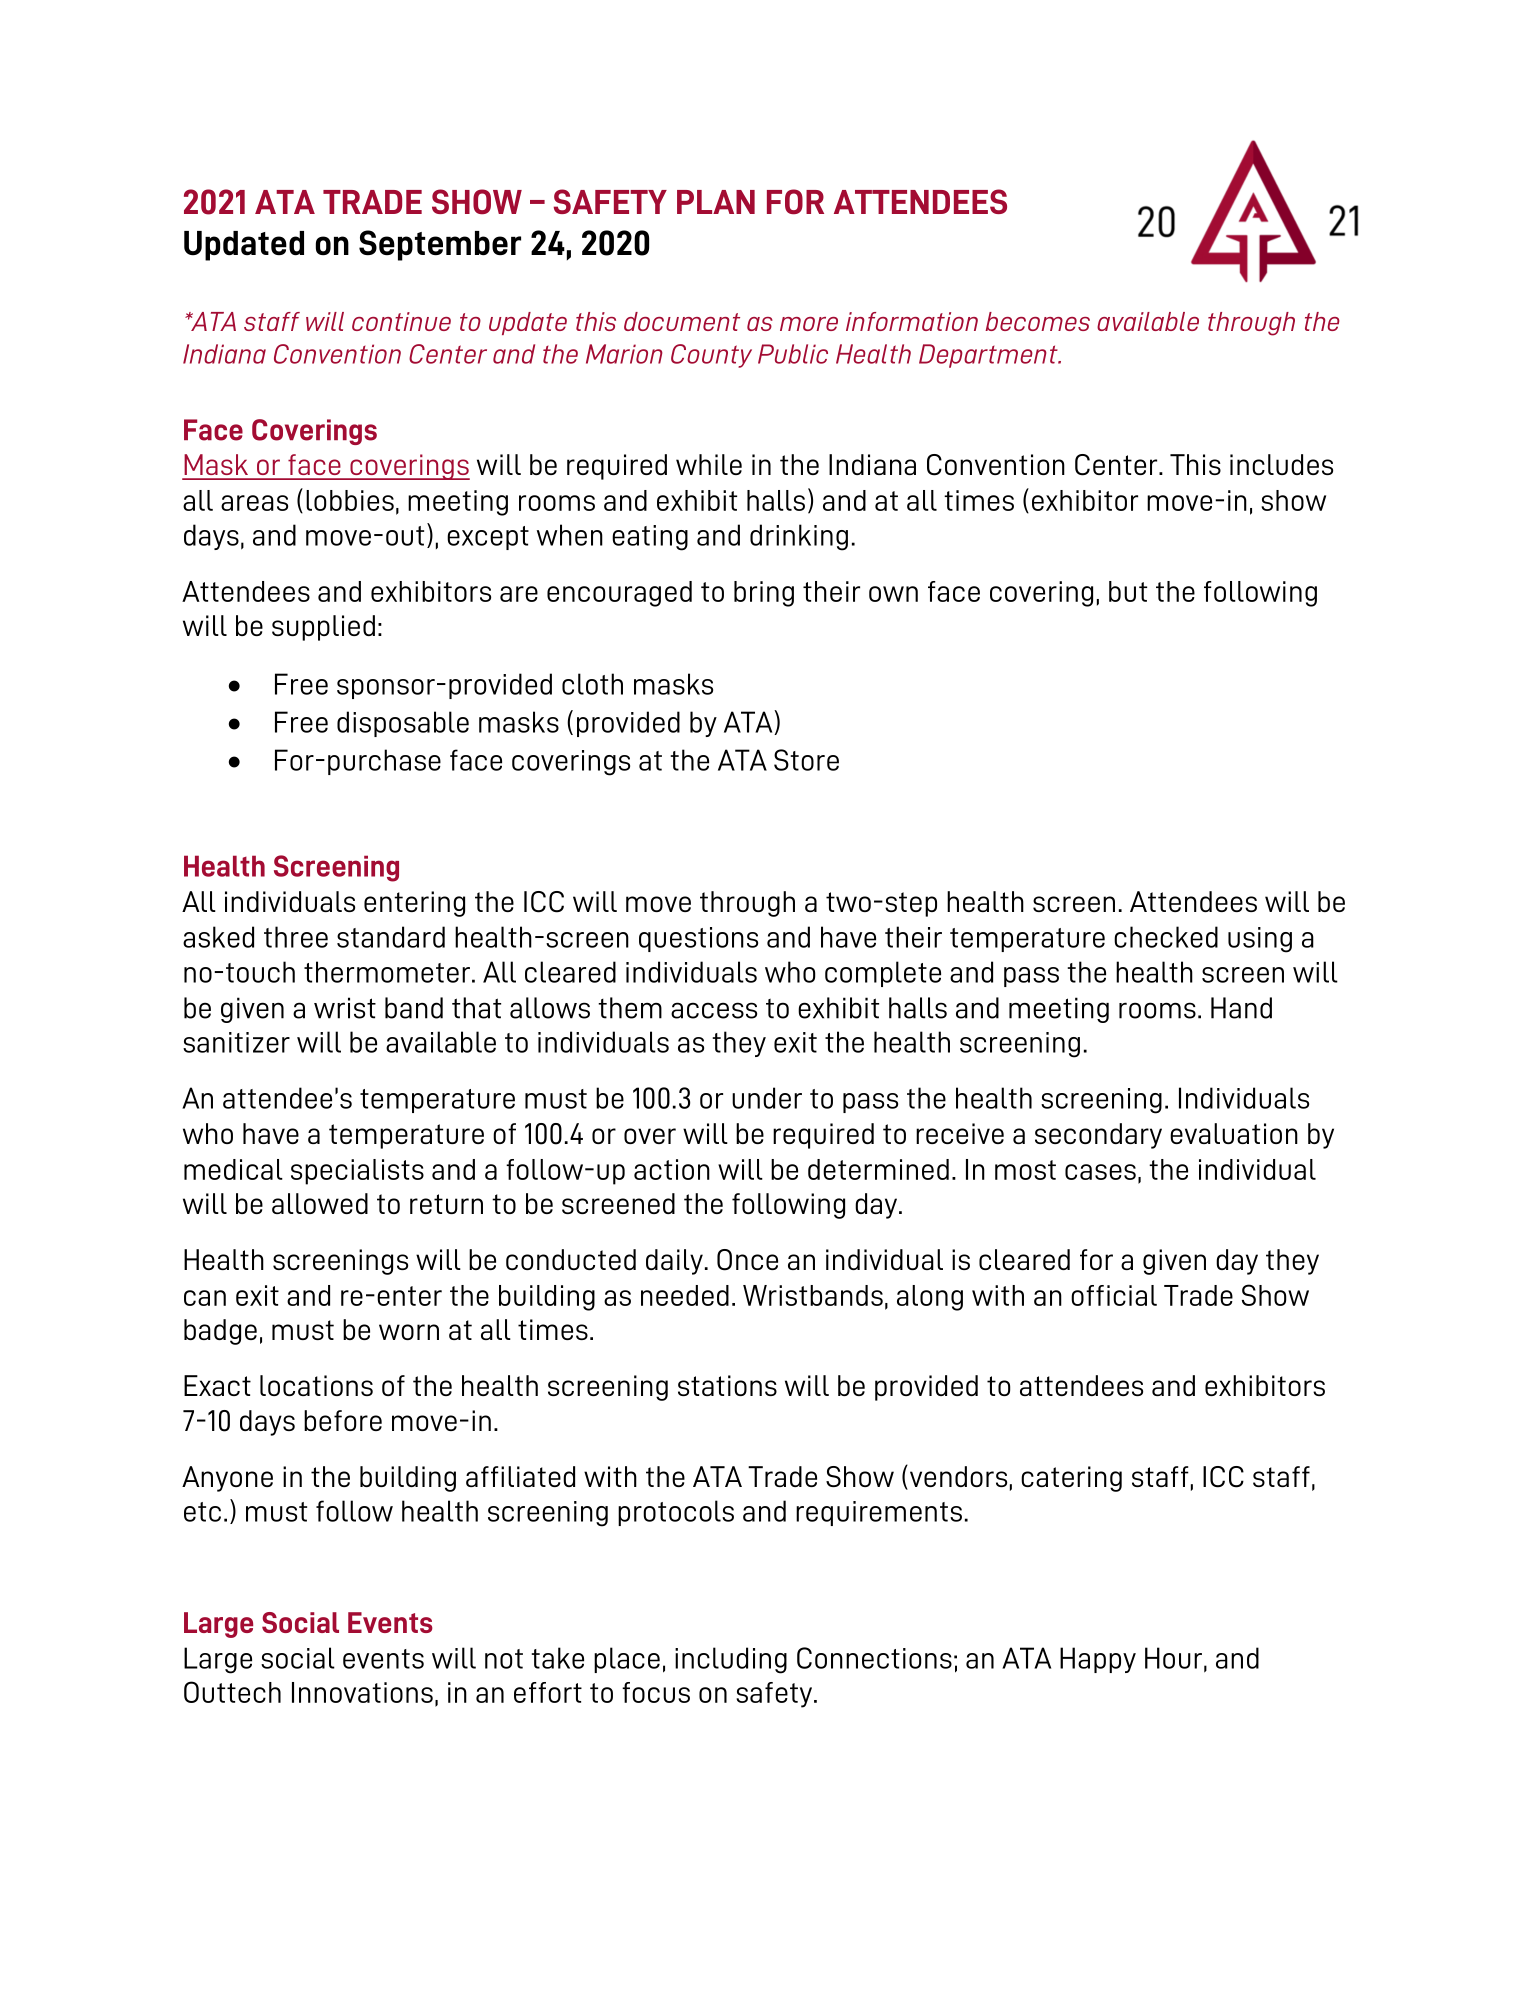  What do you see at coordinates (362, 1692) in the page?
I see `Innovations` at bounding box center [362, 1692].
